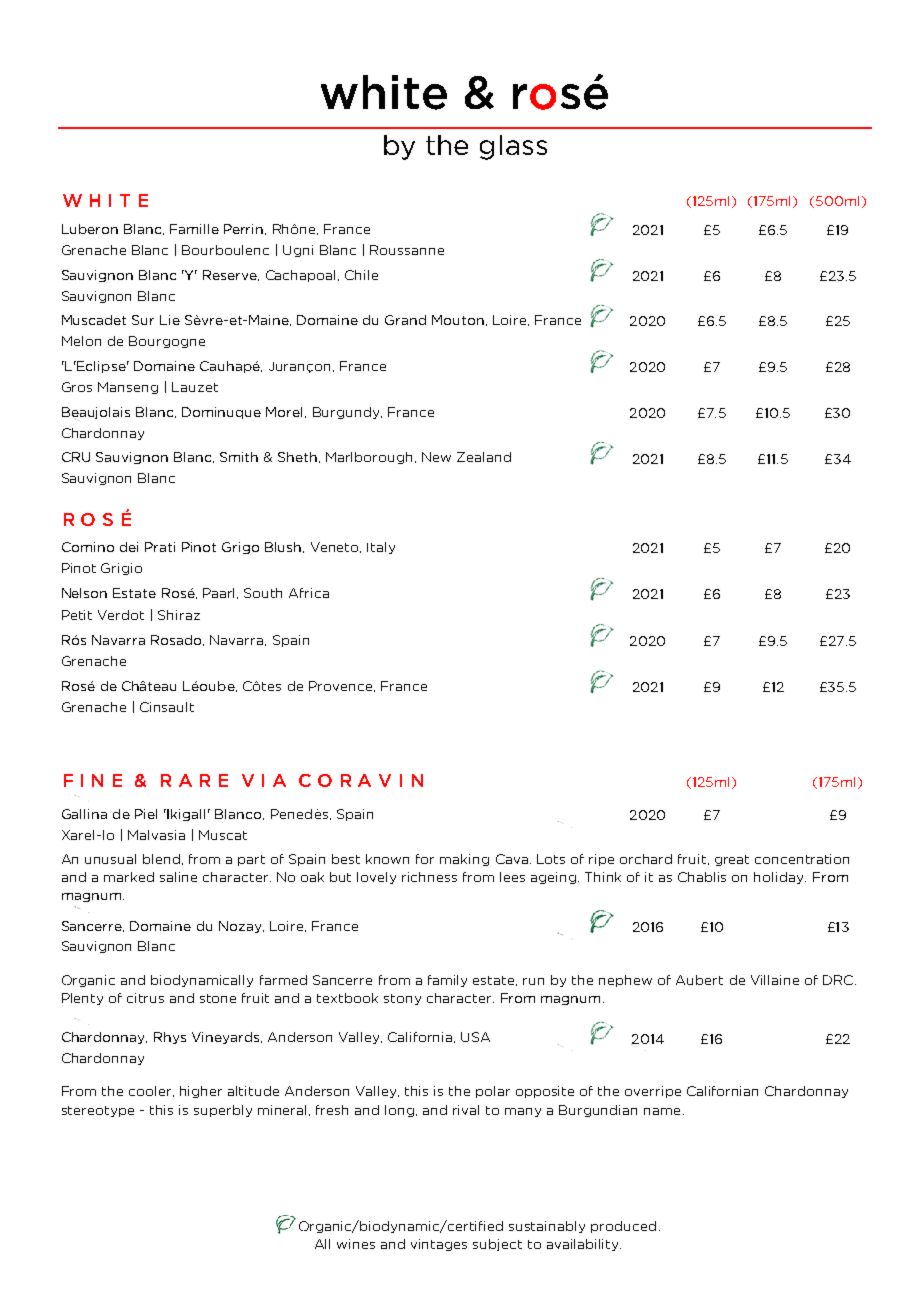 The height and width of the screenshot is (1308, 924). I want to click on white, so click(384, 92).
